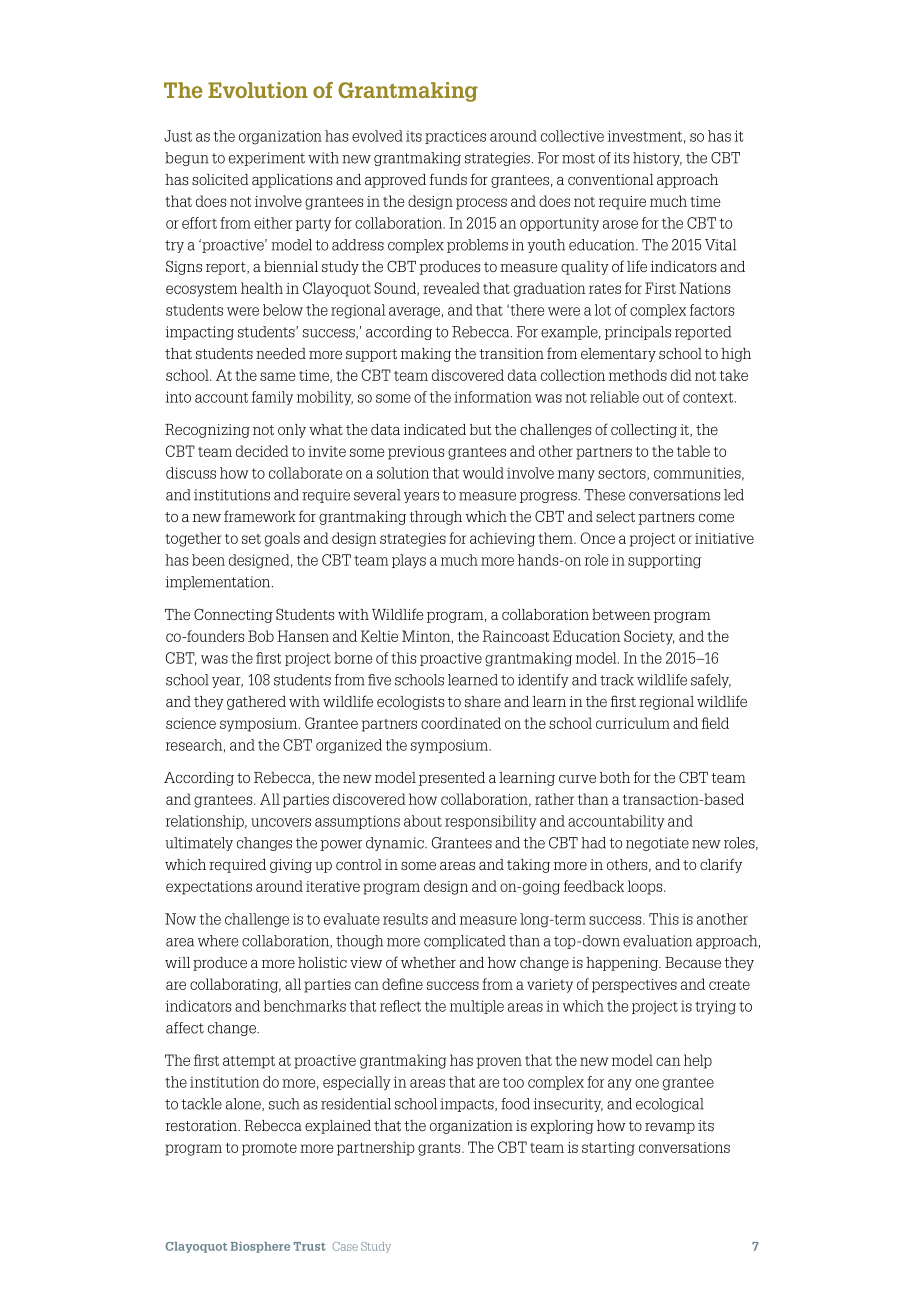 The width and height of the screenshot is (924, 1308). I want to click on share, so click(483, 701).
